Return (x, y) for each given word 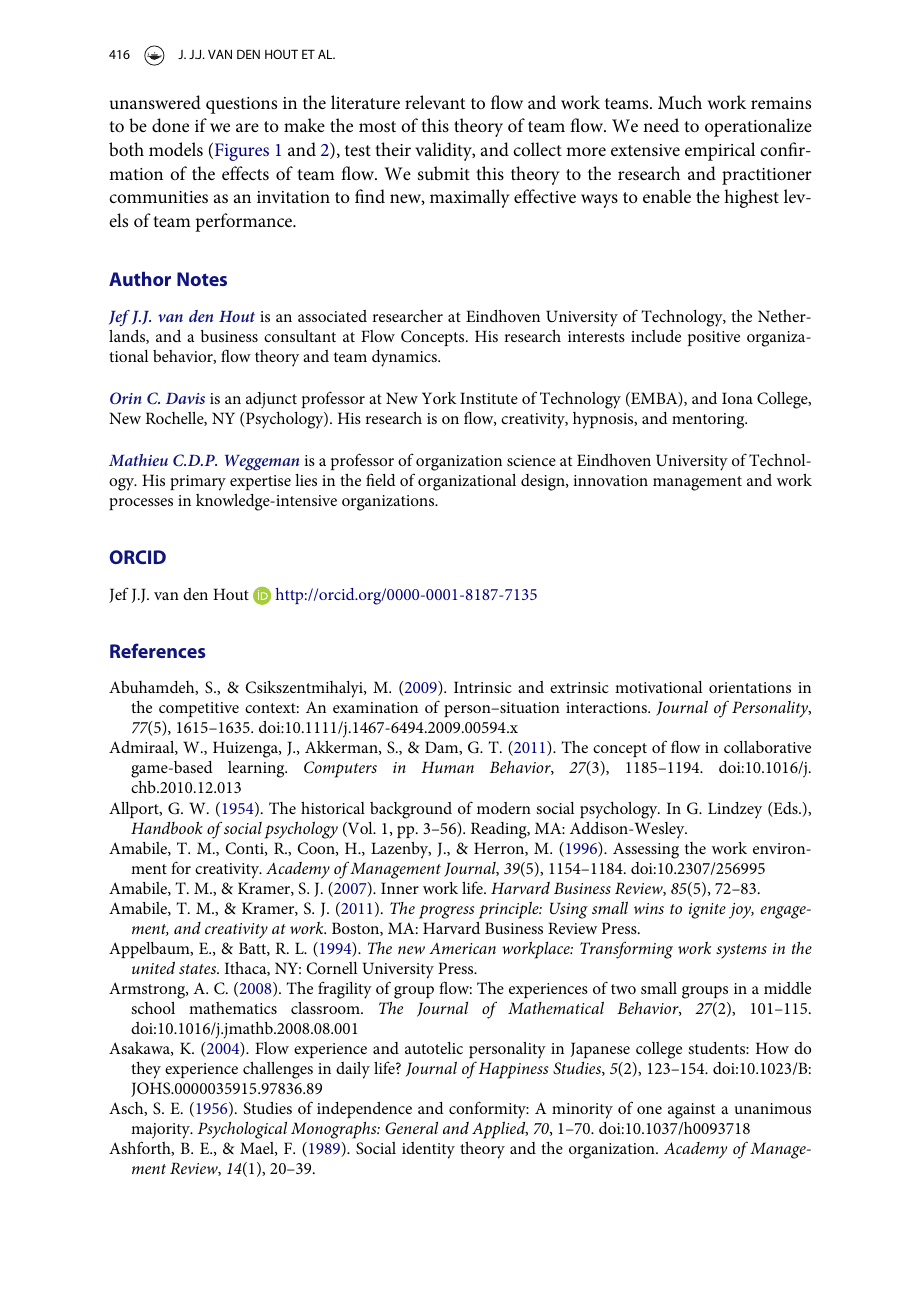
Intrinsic (483, 687)
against (691, 1111)
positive (714, 338)
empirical (720, 151)
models (176, 149)
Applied (500, 1130)
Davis (185, 398)
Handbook (167, 827)
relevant (435, 102)
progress (446, 912)
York (439, 398)
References (157, 650)
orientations (750, 687)
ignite (707, 911)
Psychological (242, 1130)
